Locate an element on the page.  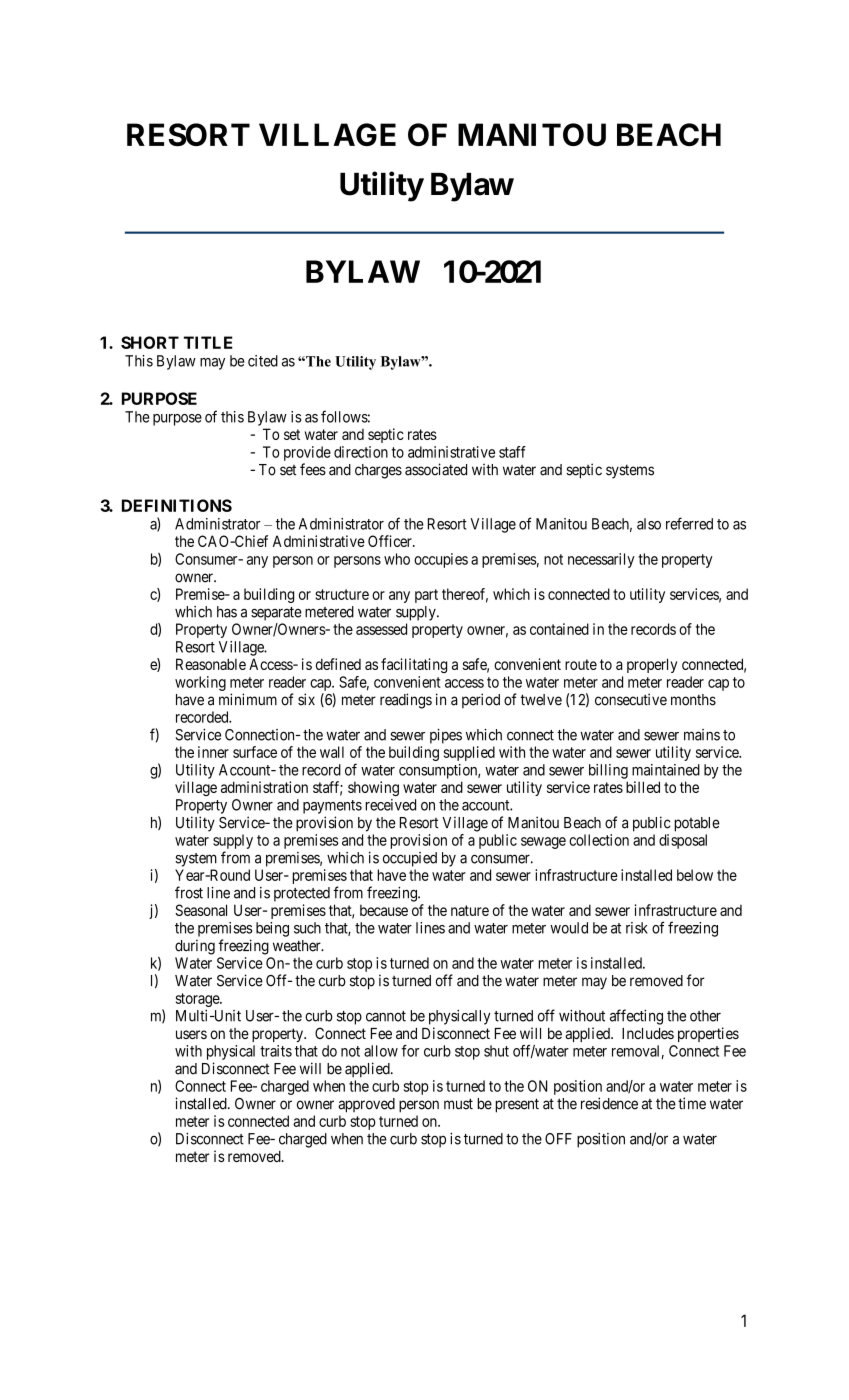
traits is located at coordinates (276, 1051).
